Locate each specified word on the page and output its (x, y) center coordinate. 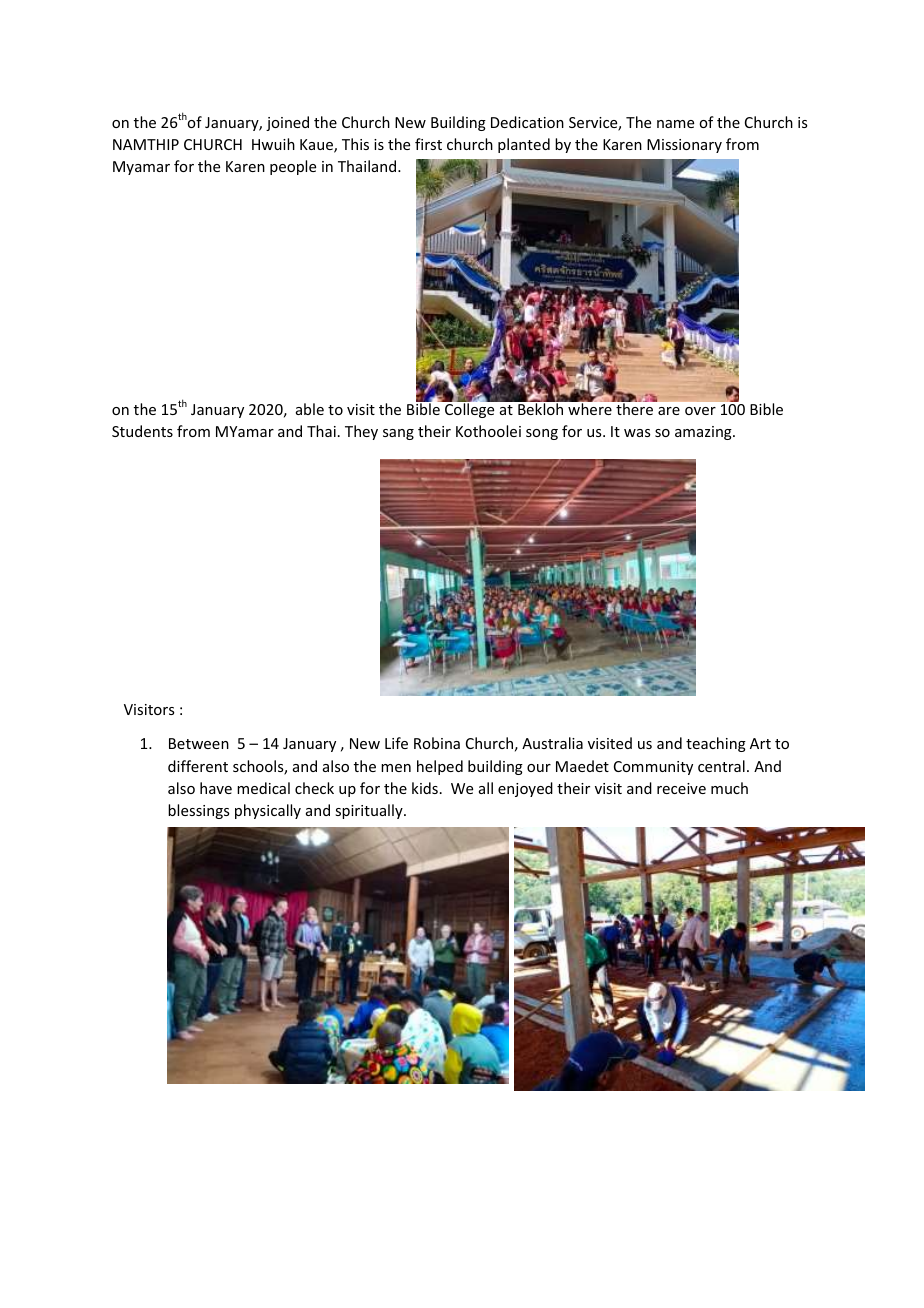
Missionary (684, 146)
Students (142, 431)
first (428, 144)
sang (398, 434)
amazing (704, 433)
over (700, 411)
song (542, 434)
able (310, 409)
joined (287, 123)
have (216, 788)
